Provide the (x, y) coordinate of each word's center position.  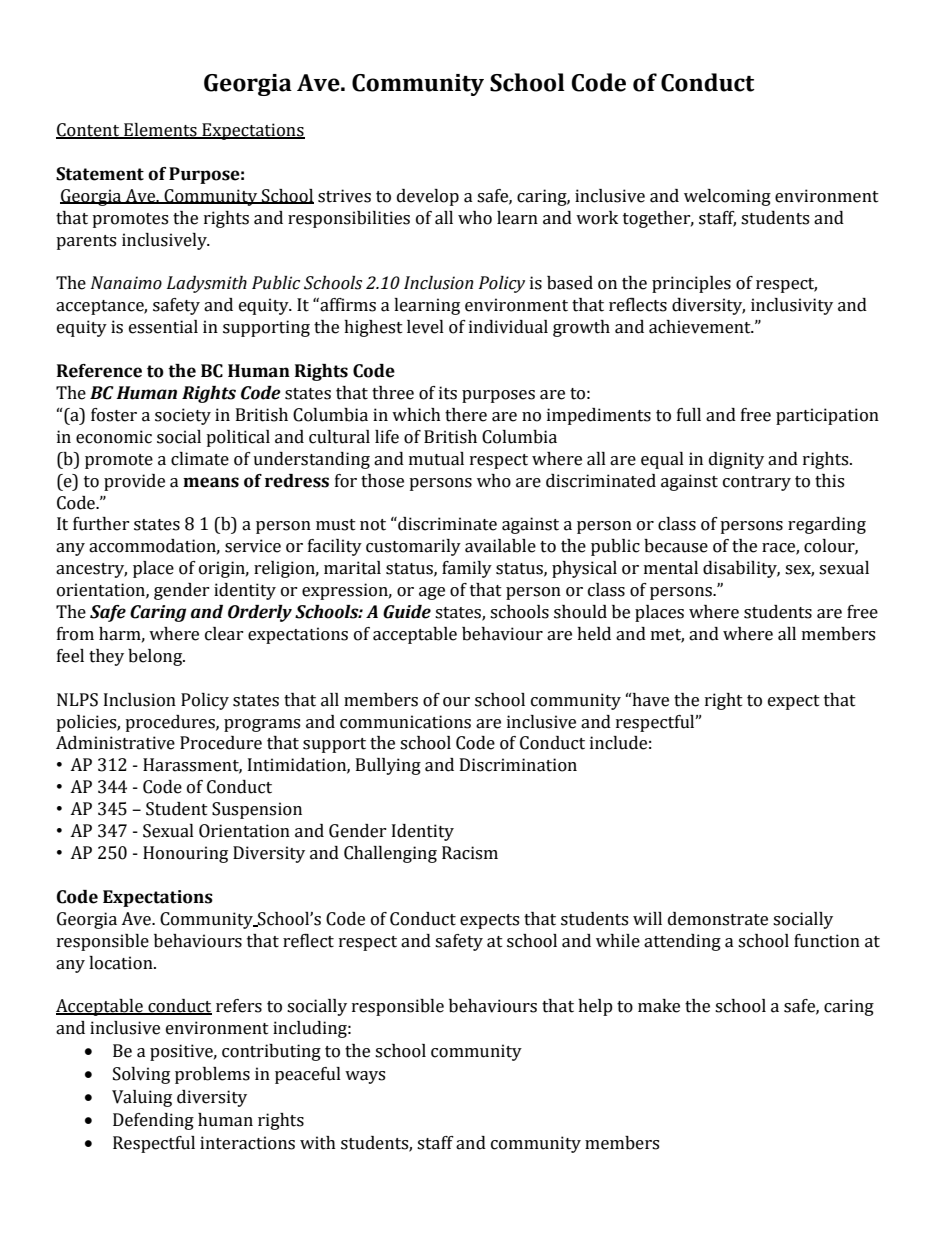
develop (428, 197)
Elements (160, 131)
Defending (153, 1121)
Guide (407, 612)
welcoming (727, 197)
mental (671, 568)
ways (365, 1077)
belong (156, 657)
